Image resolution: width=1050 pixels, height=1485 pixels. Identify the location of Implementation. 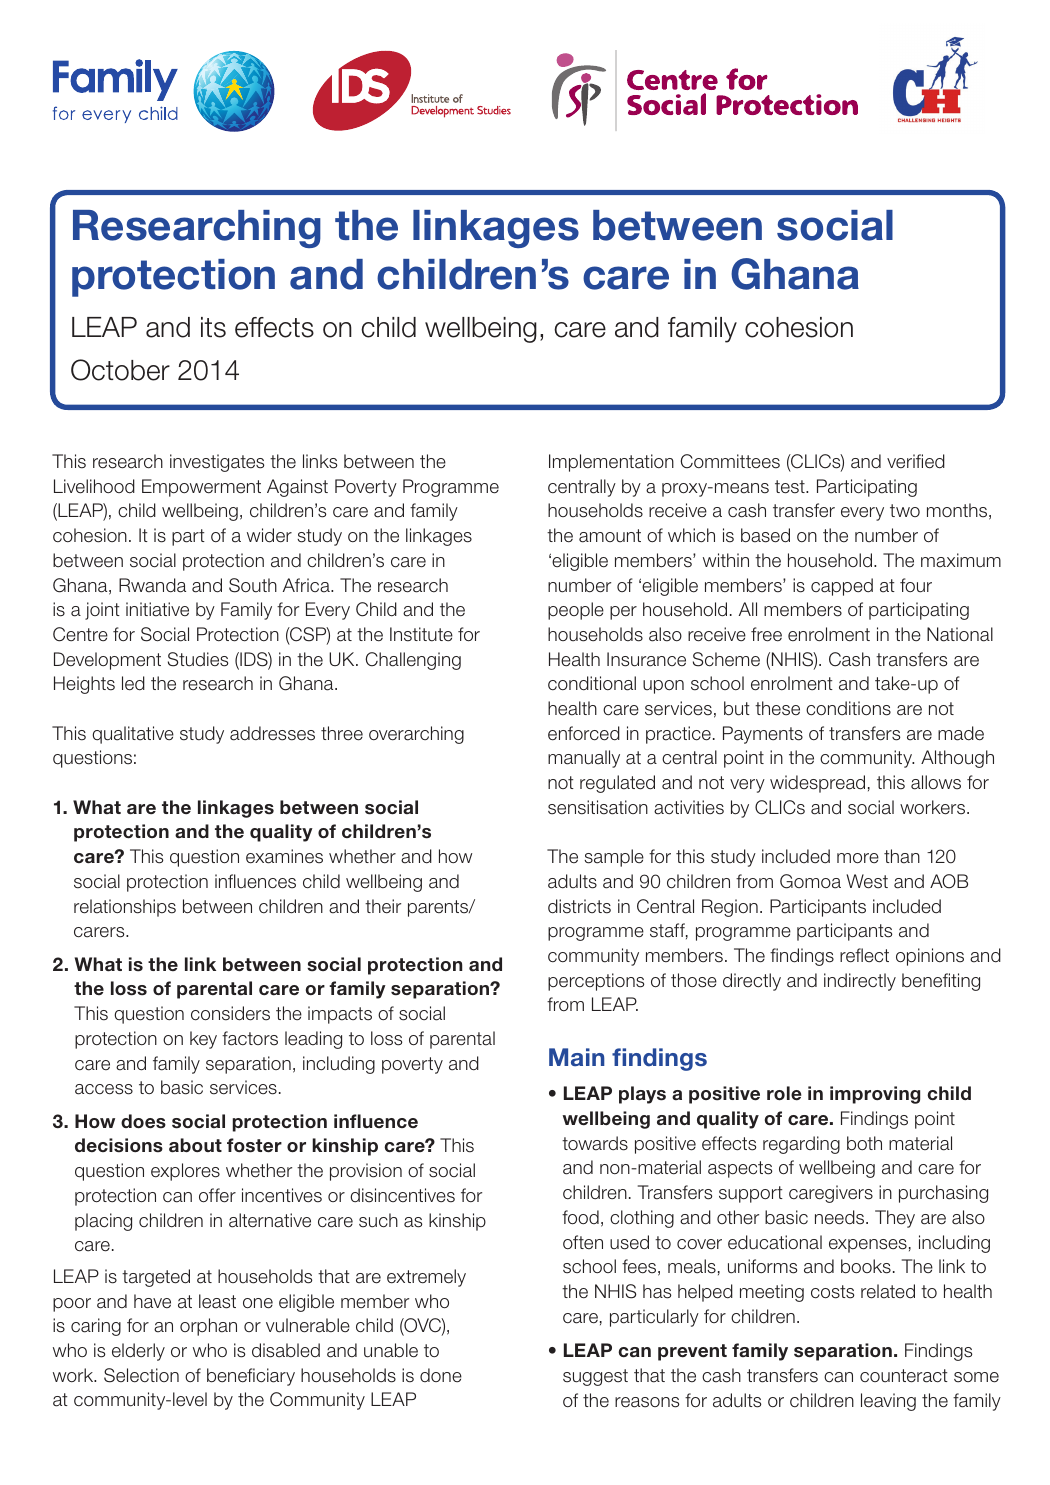
(611, 463).
